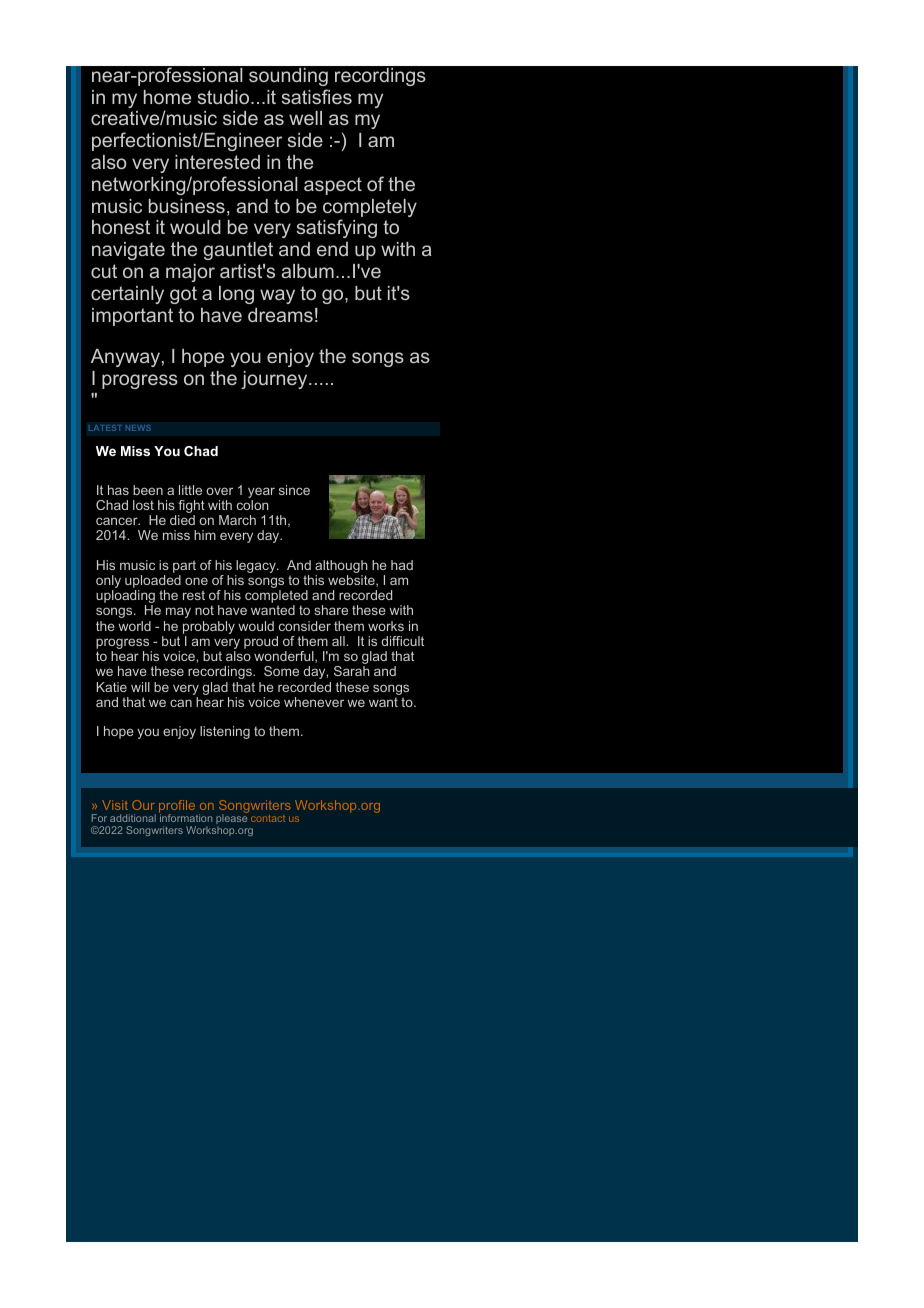 This screenshot has height=1308, width=924. I want to click on legacy, so click(257, 566).
